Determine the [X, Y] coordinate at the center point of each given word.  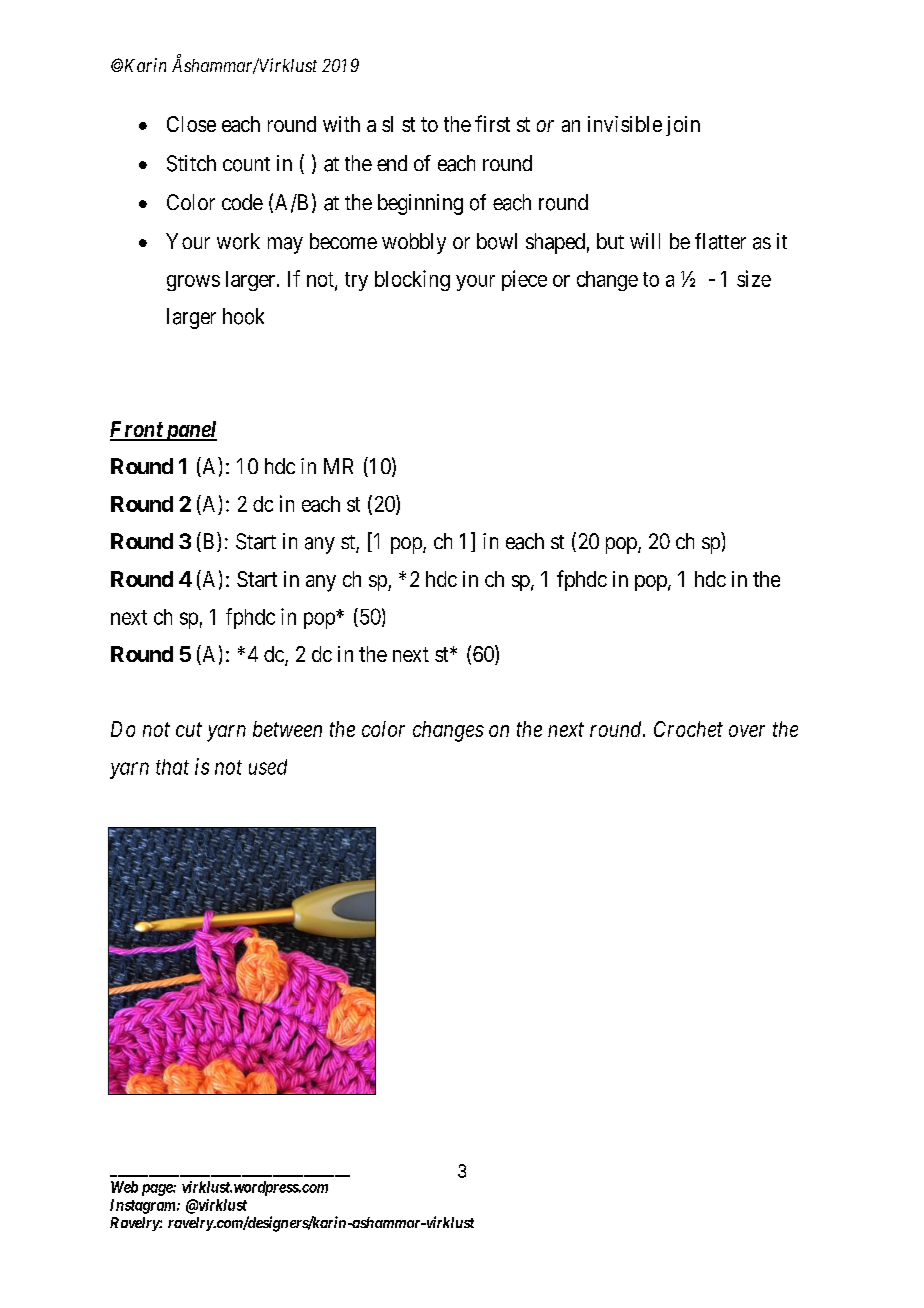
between [287, 729]
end [392, 163]
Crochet [688, 729]
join [683, 126]
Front [137, 430]
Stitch [191, 163]
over [747, 731]
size [754, 278]
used [268, 767]
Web [124, 1187]
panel [190, 431]
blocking [412, 280]
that [172, 767]
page [158, 1190]
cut [189, 730]
